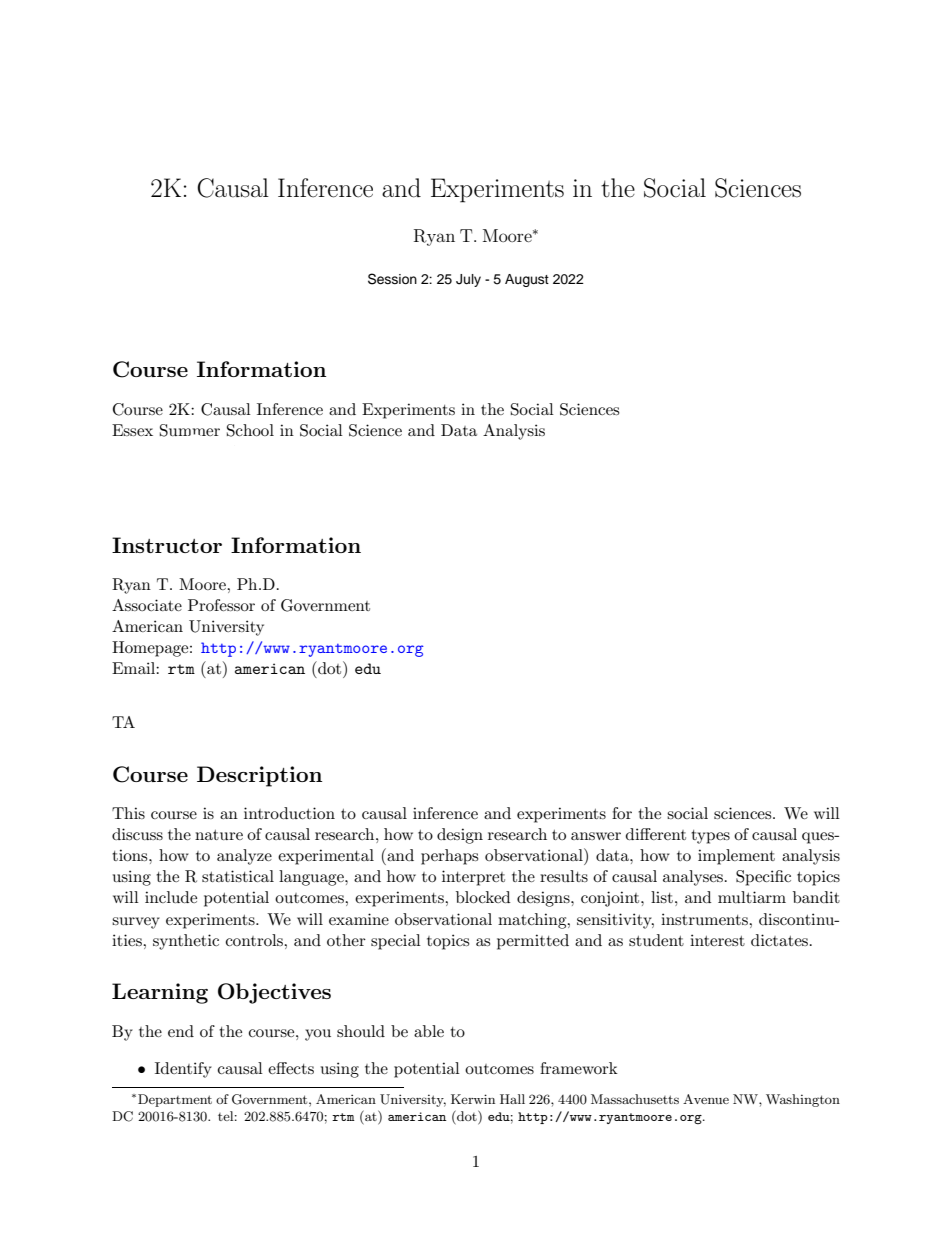 The image size is (952, 1233). Describe the element at coordinates (250, 430) in the screenshot. I see `School` at that location.
